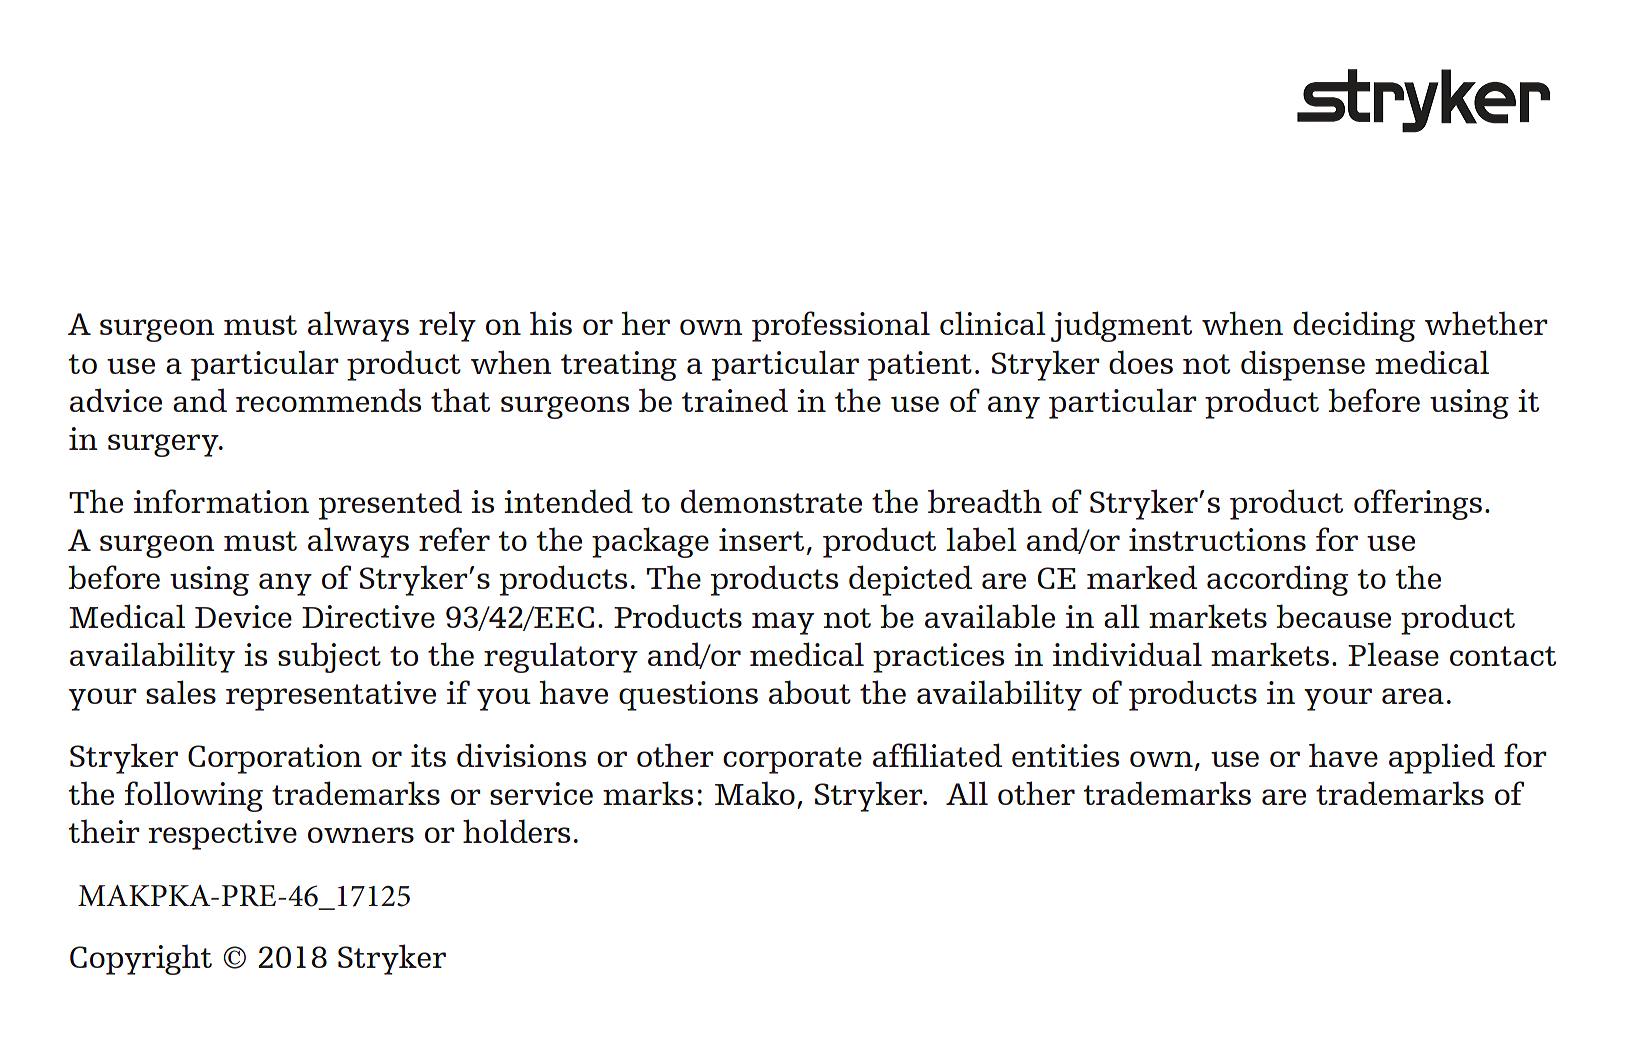 The width and height of the screenshot is (1629, 1054). What do you see at coordinates (771, 501) in the screenshot?
I see `demonstrate` at bounding box center [771, 501].
